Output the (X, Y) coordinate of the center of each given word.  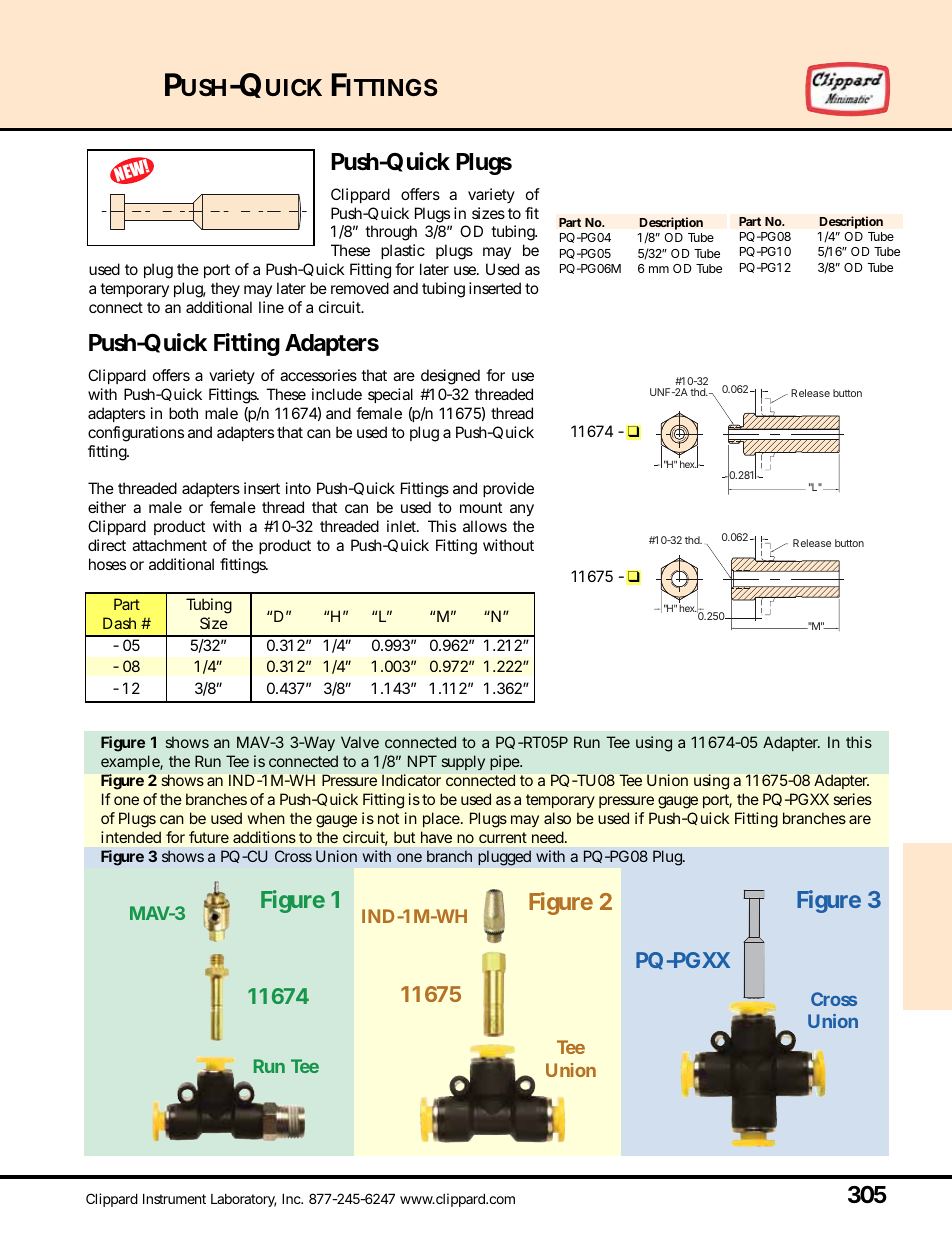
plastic (403, 251)
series (852, 799)
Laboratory (243, 1200)
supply (463, 762)
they (225, 290)
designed (450, 377)
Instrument (174, 1198)
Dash (119, 623)
